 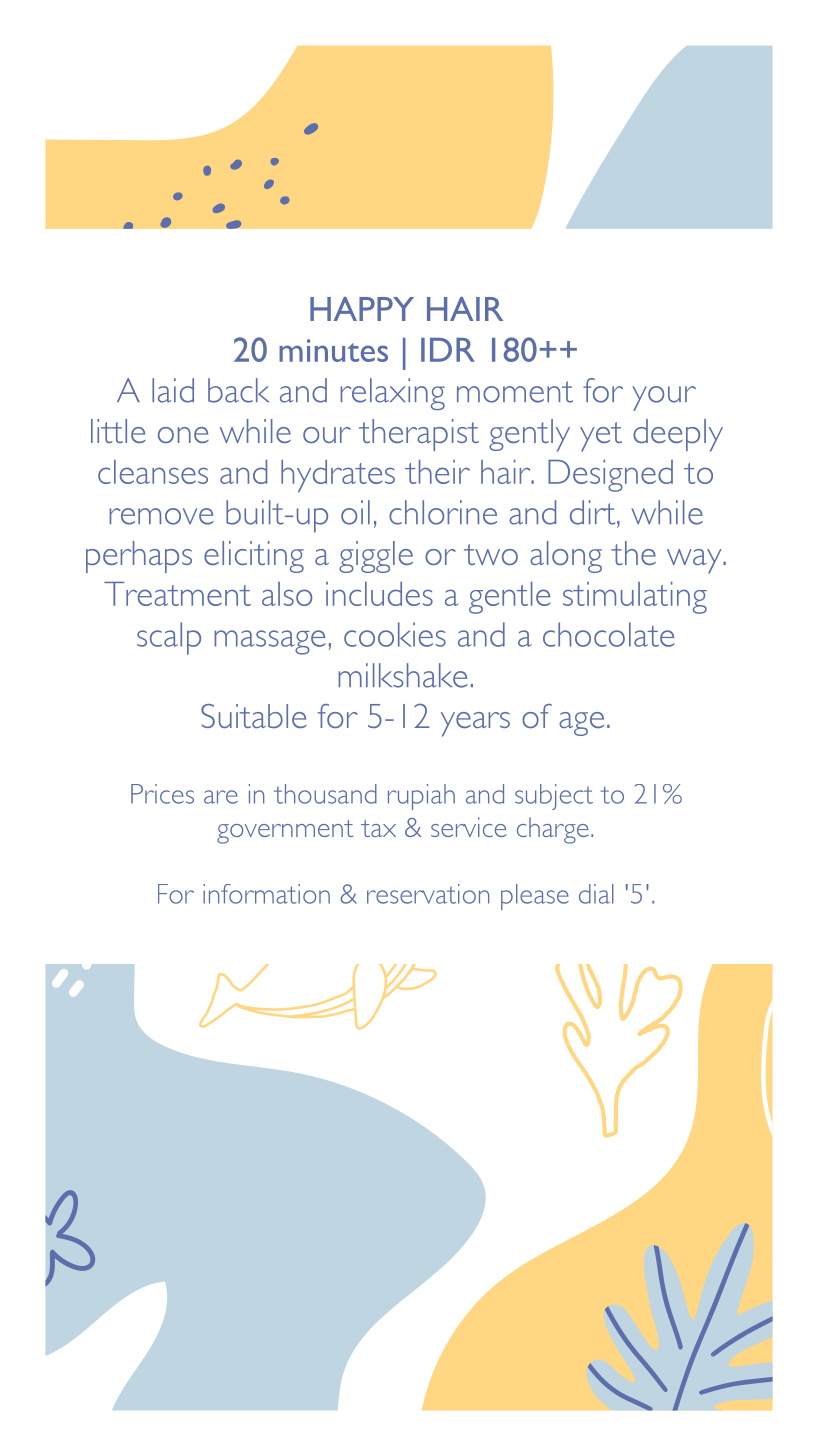 I want to click on Suitable, so click(x=254, y=716).
